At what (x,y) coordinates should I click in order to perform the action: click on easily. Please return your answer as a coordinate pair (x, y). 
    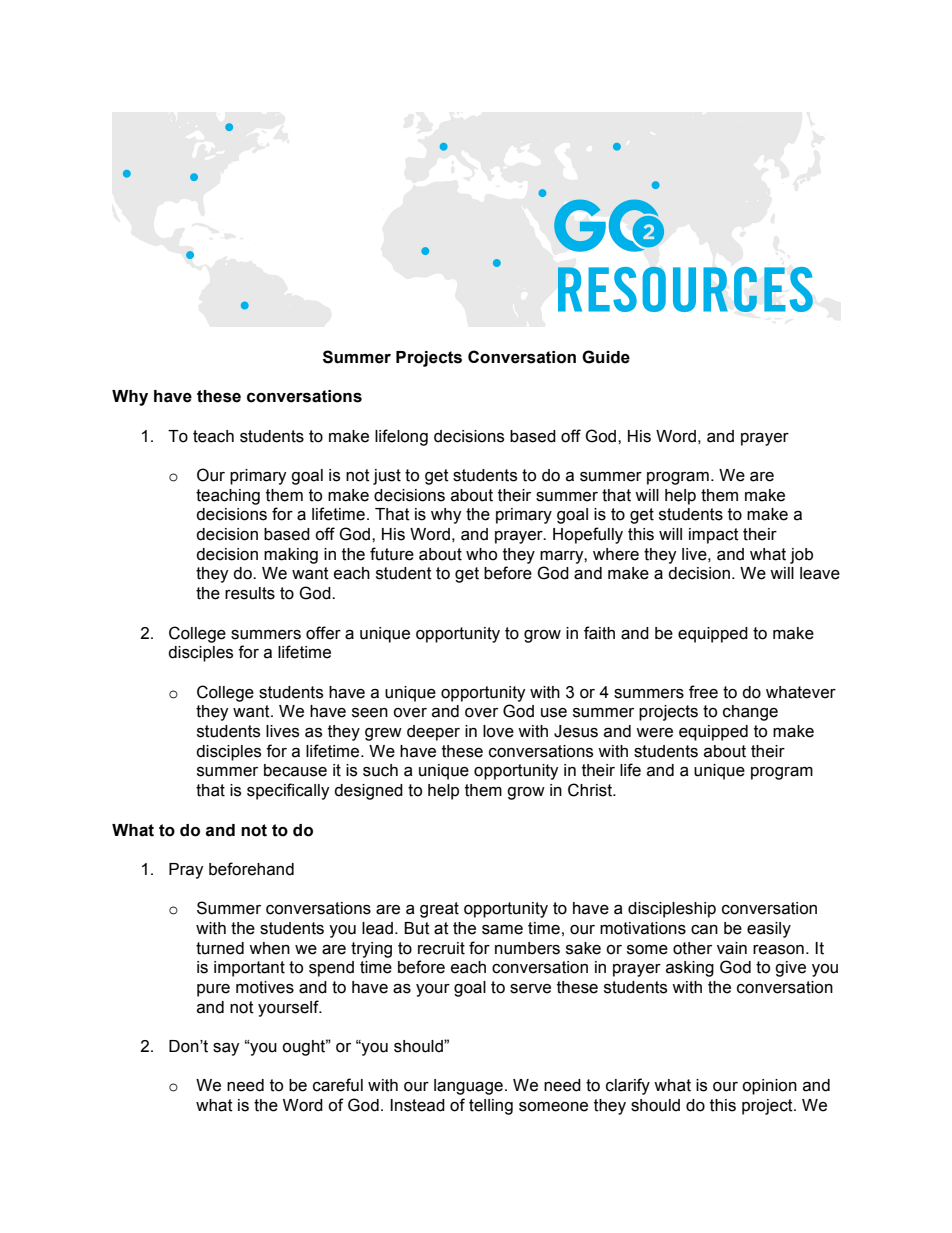
    Looking at the image, I should click on (769, 930).
